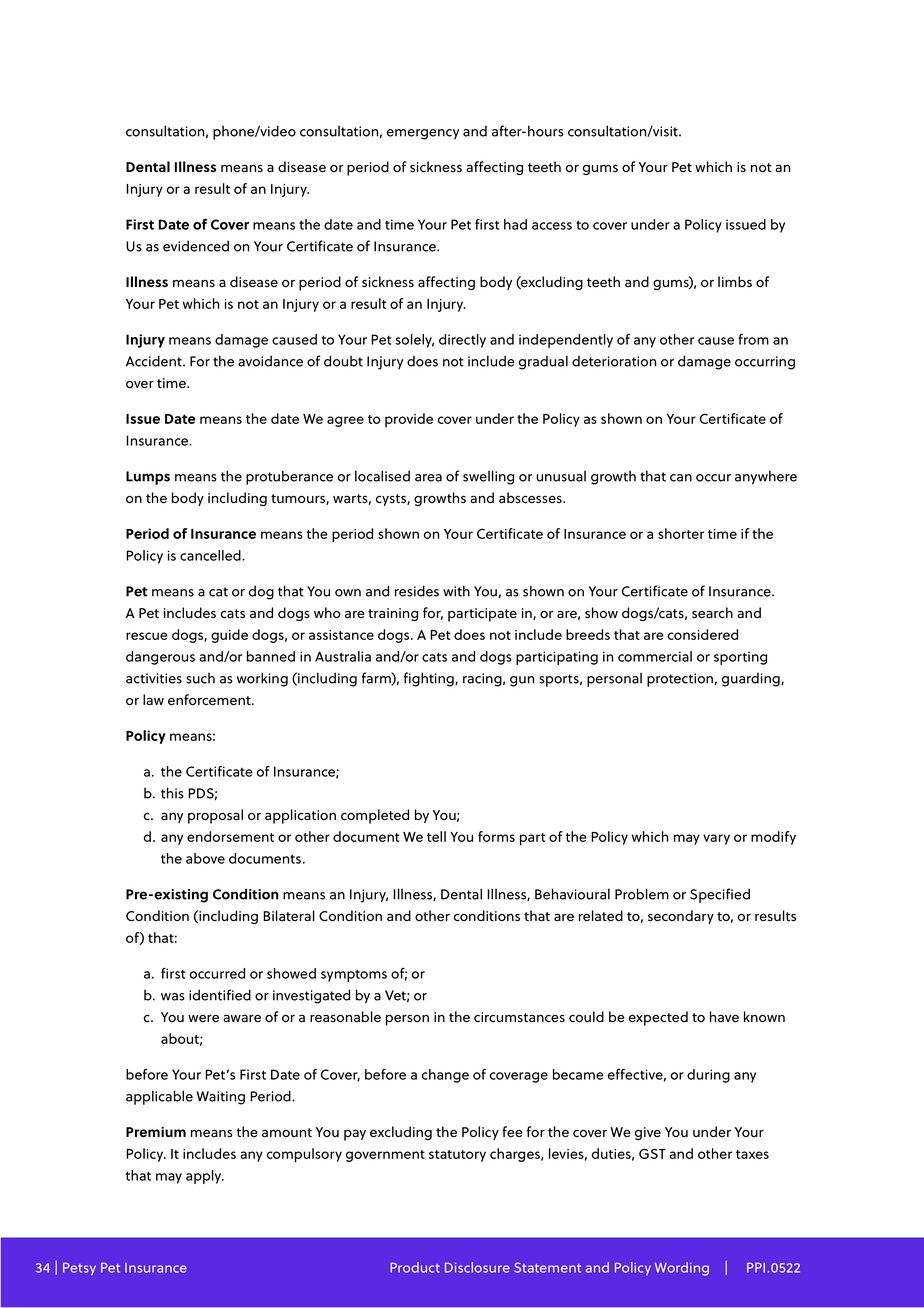  Describe the element at coordinates (196, 246) in the screenshot. I see `evidenced` at that location.
